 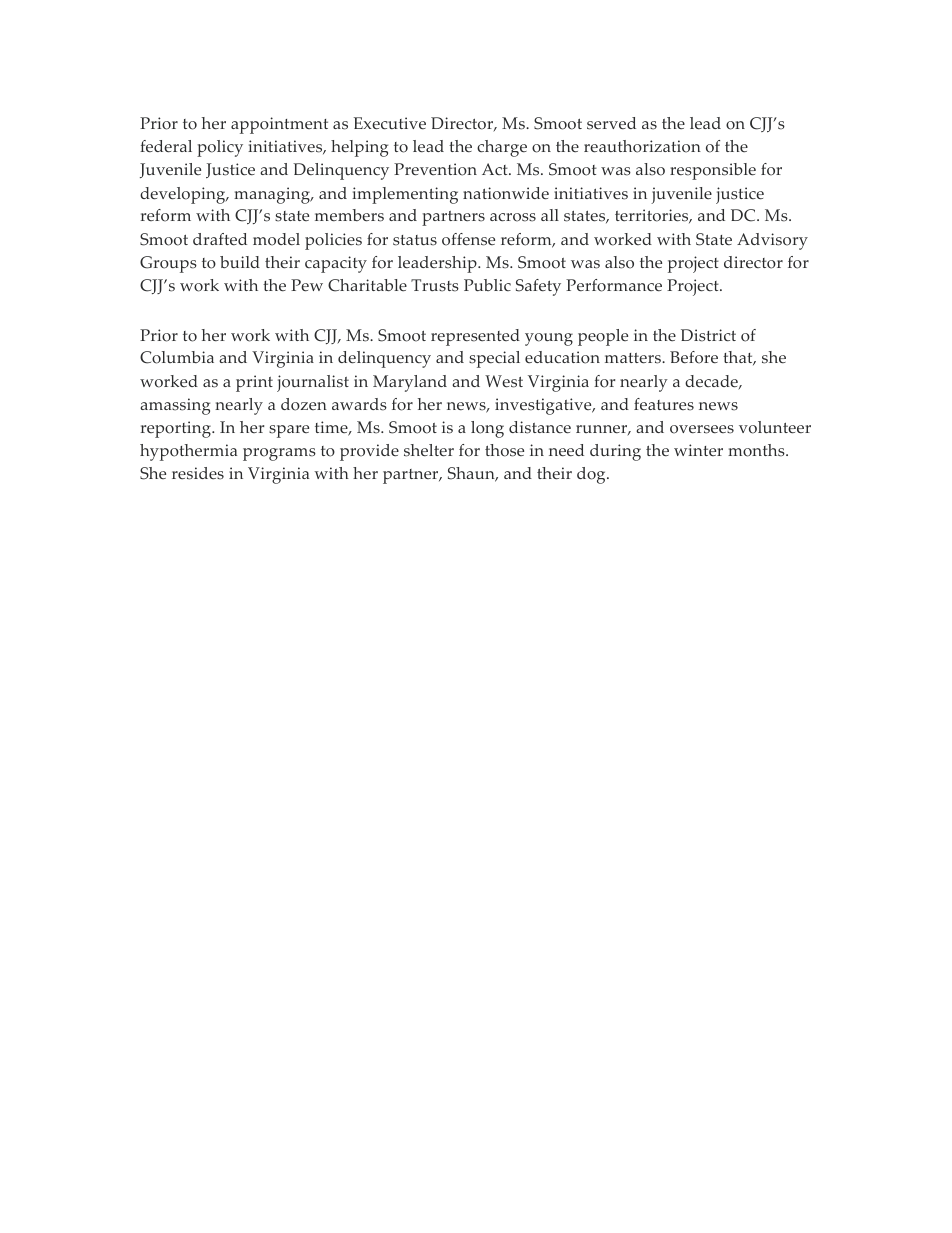 What do you see at coordinates (698, 450) in the page?
I see `winter` at bounding box center [698, 450].
